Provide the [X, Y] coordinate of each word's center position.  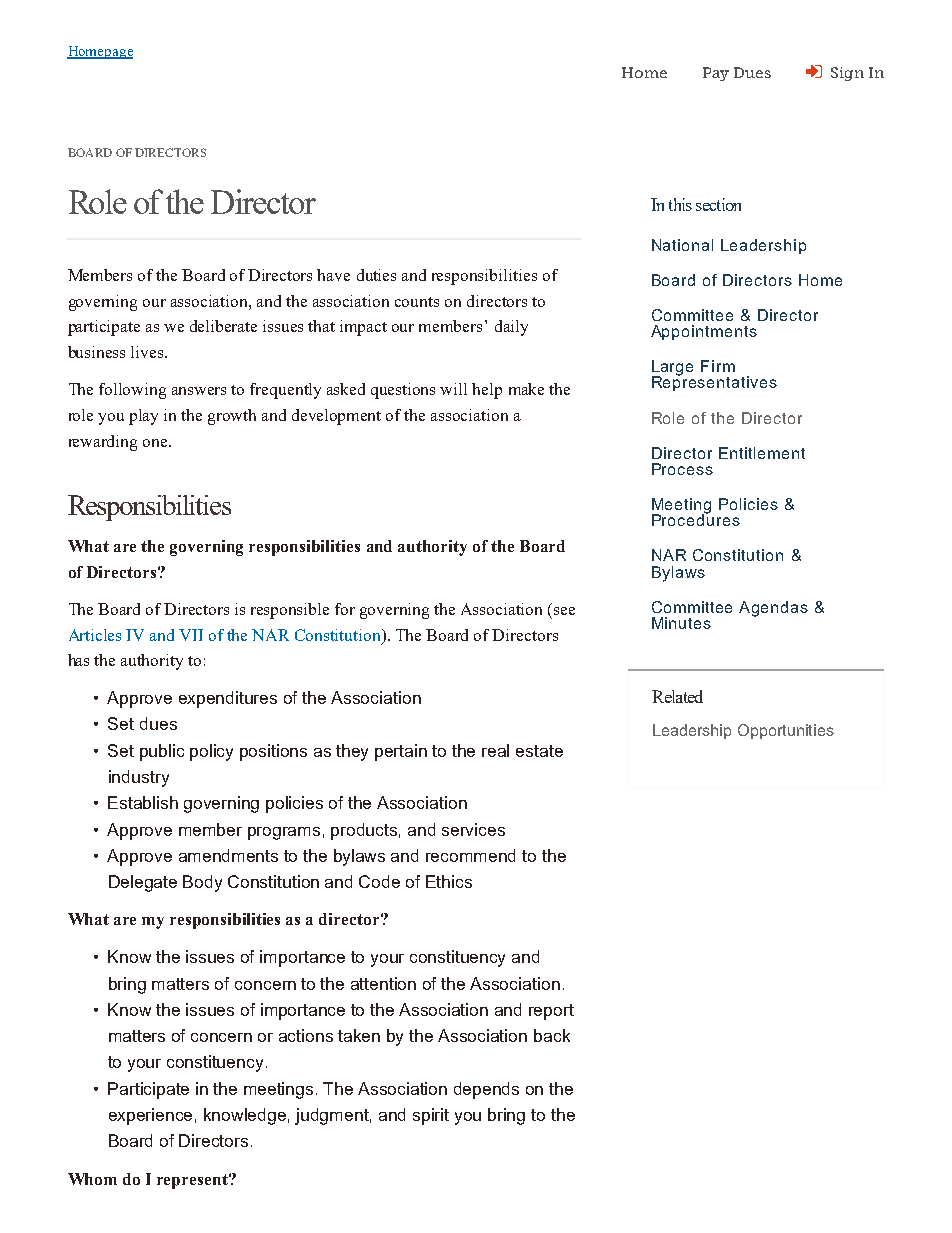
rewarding [103, 443]
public [162, 752]
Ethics [449, 881]
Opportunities [786, 731]
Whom [92, 1179]
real [495, 750]
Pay [716, 74]
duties [376, 275]
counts [417, 302]
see [564, 611]
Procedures [696, 519]
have [333, 275]
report [551, 1012]
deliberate [223, 326]
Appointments [704, 332]
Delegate [143, 883]
